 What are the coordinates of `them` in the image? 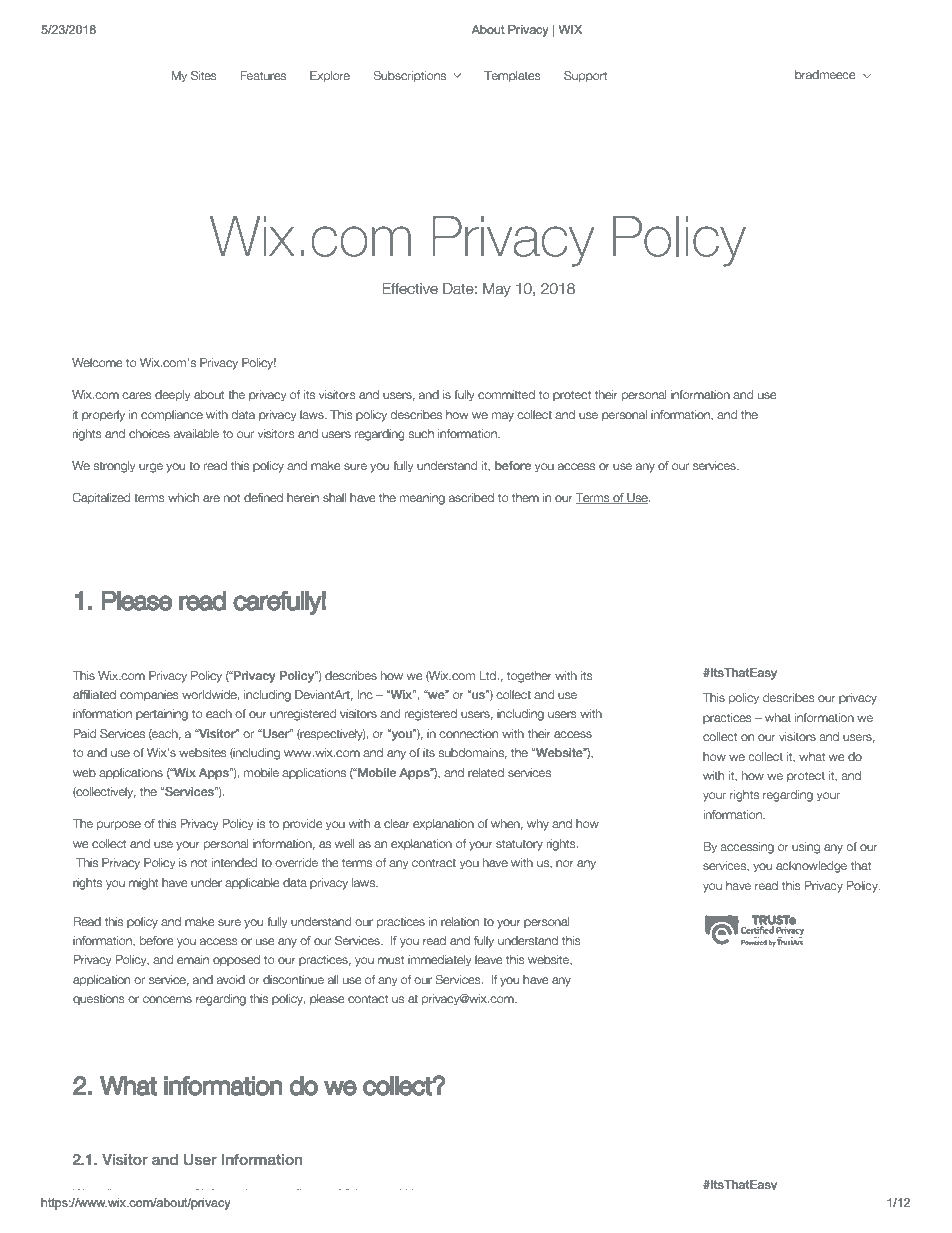 It's located at (525, 497).
